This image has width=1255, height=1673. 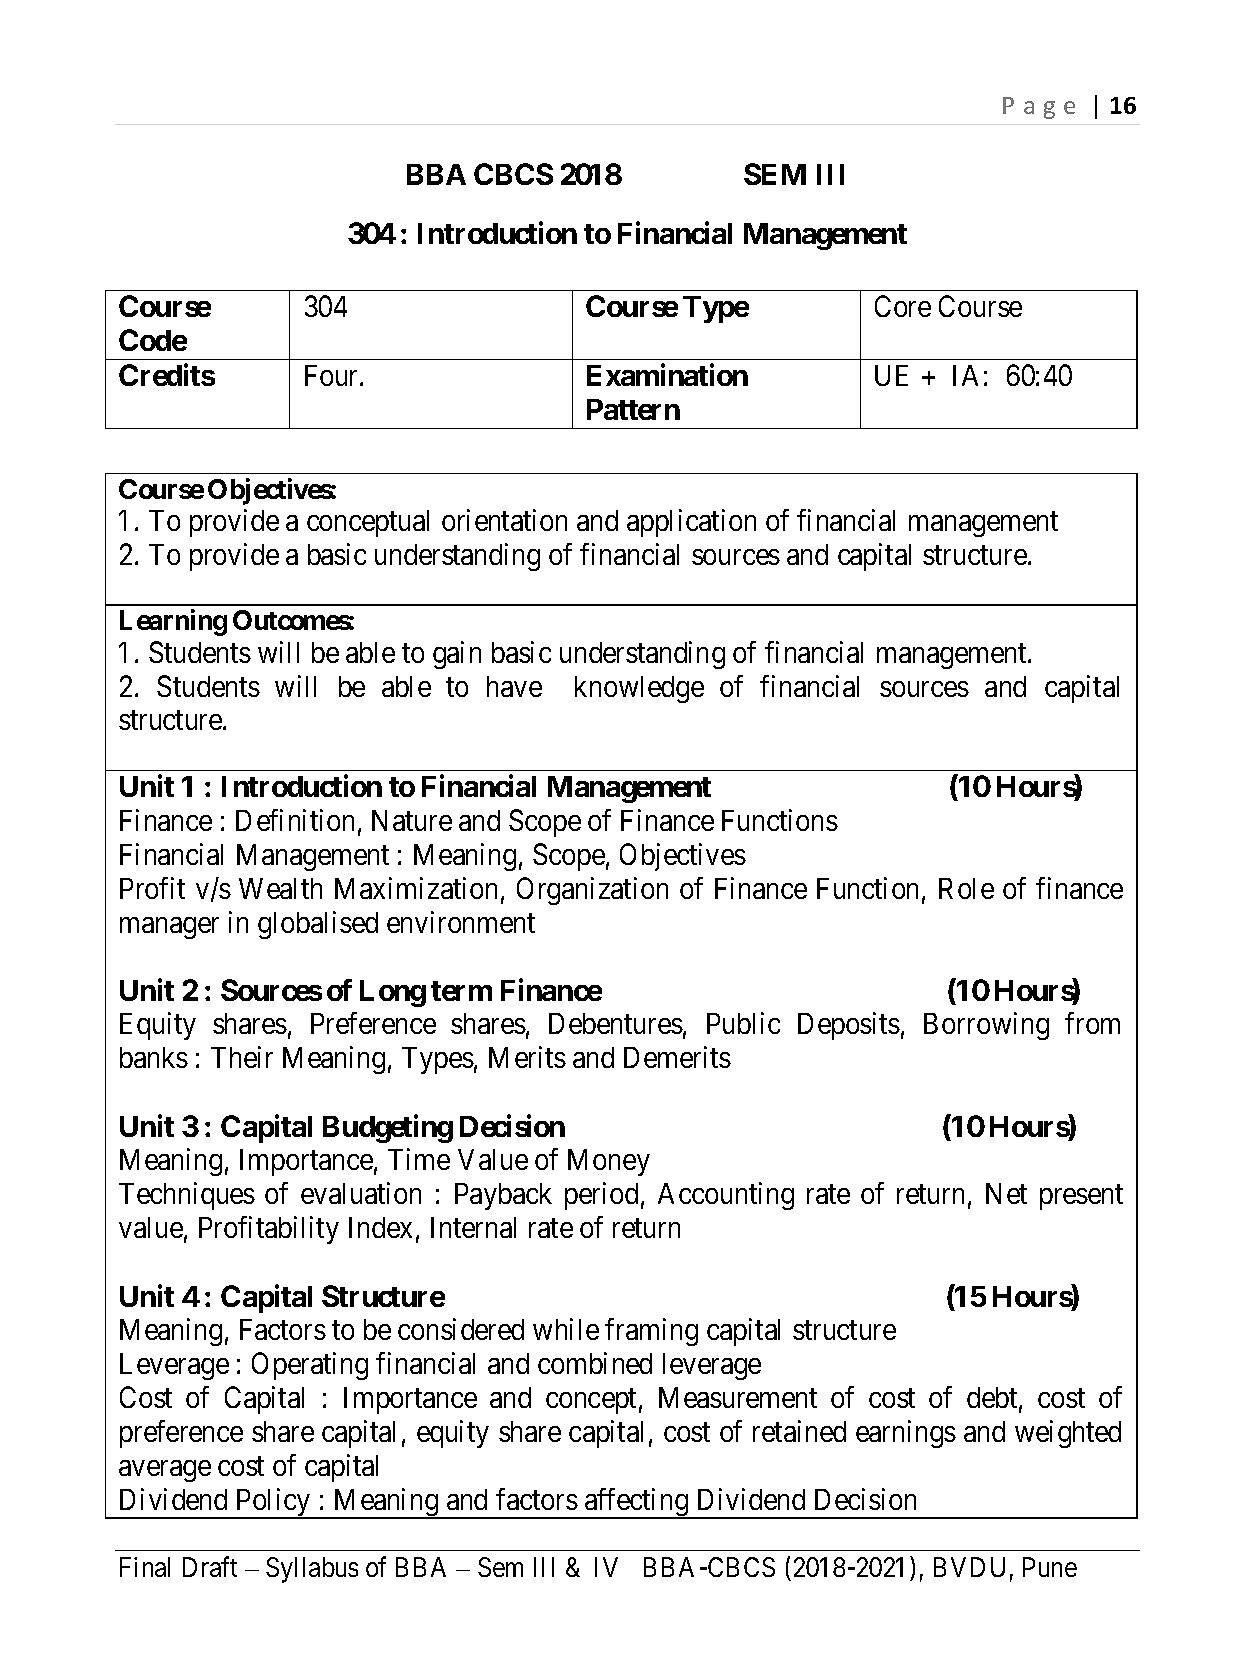 I want to click on Pune, so click(x=1050, y=1567).
